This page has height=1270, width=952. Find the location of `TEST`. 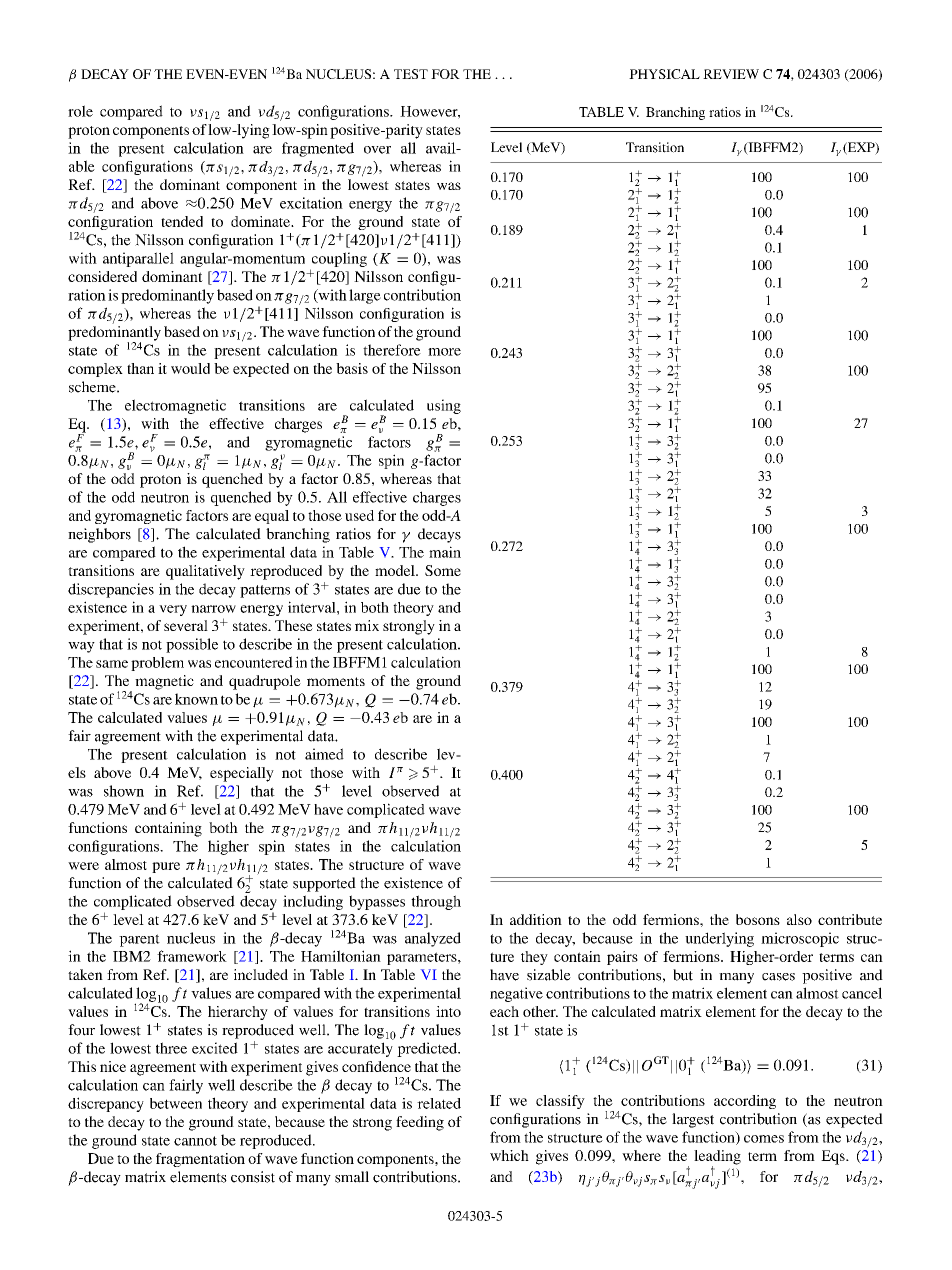

TEST is located at coordinates (411, 74).
